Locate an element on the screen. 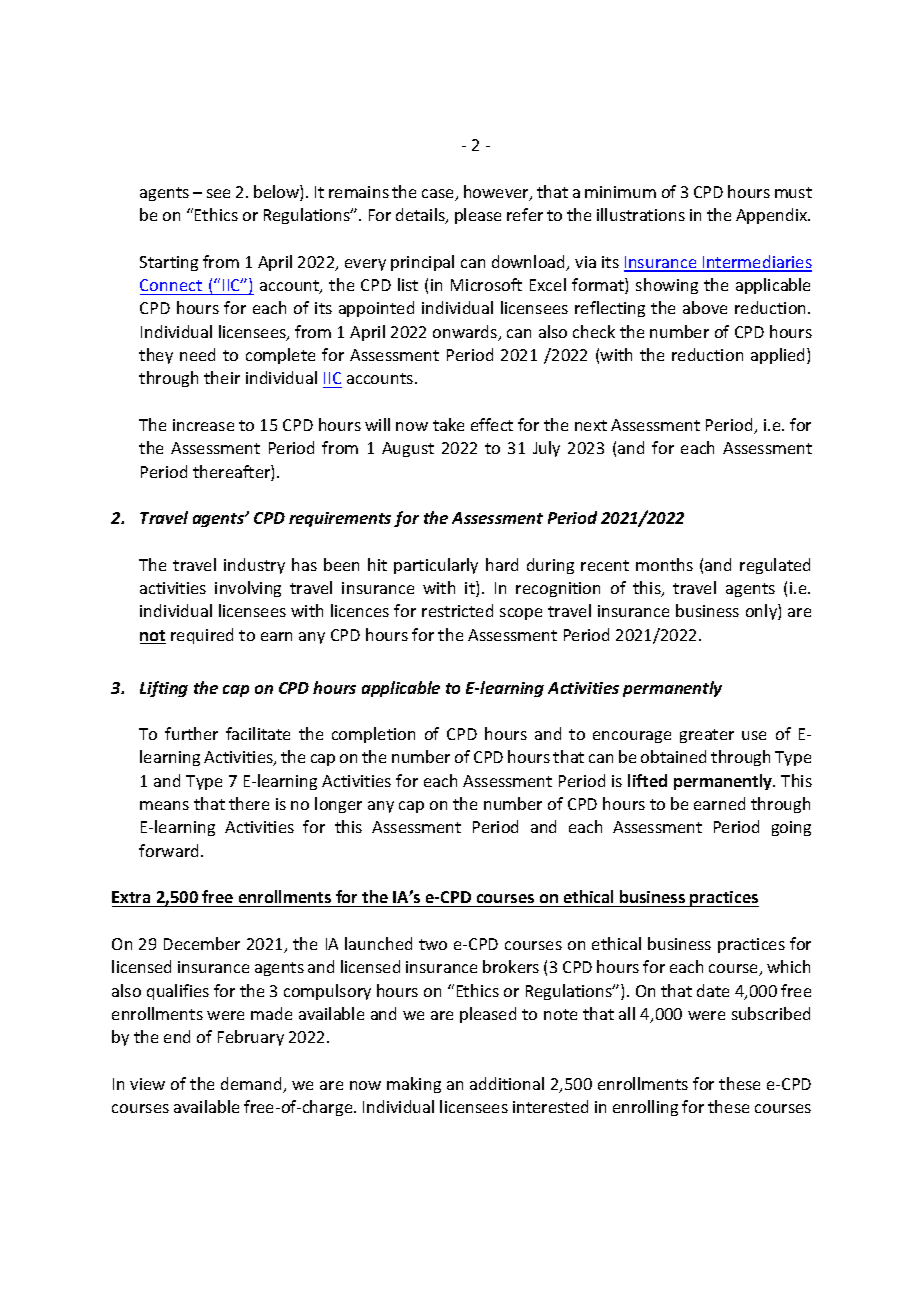 Image resolution: width=924 pixels, height=1308 pixels. restricted is located at coordinates (457, 610).
